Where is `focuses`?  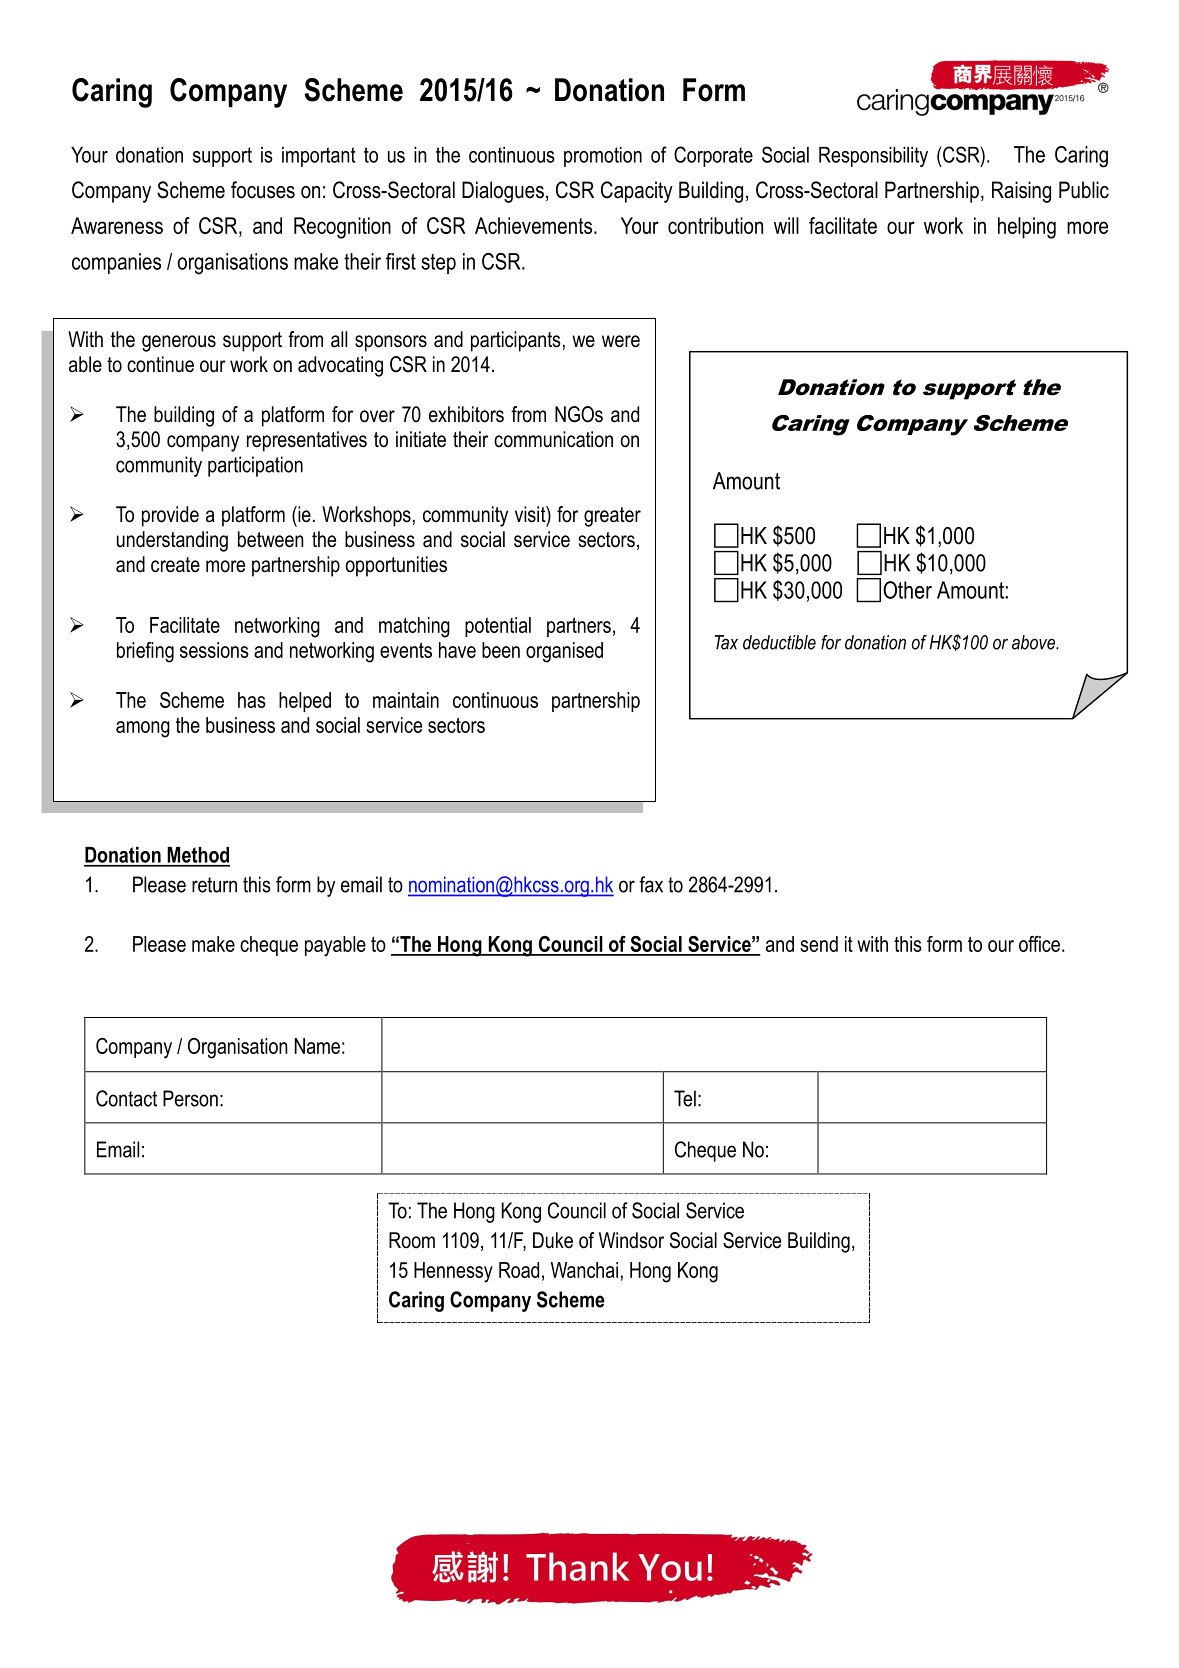 focuses is located at coordinates (263, 190).
